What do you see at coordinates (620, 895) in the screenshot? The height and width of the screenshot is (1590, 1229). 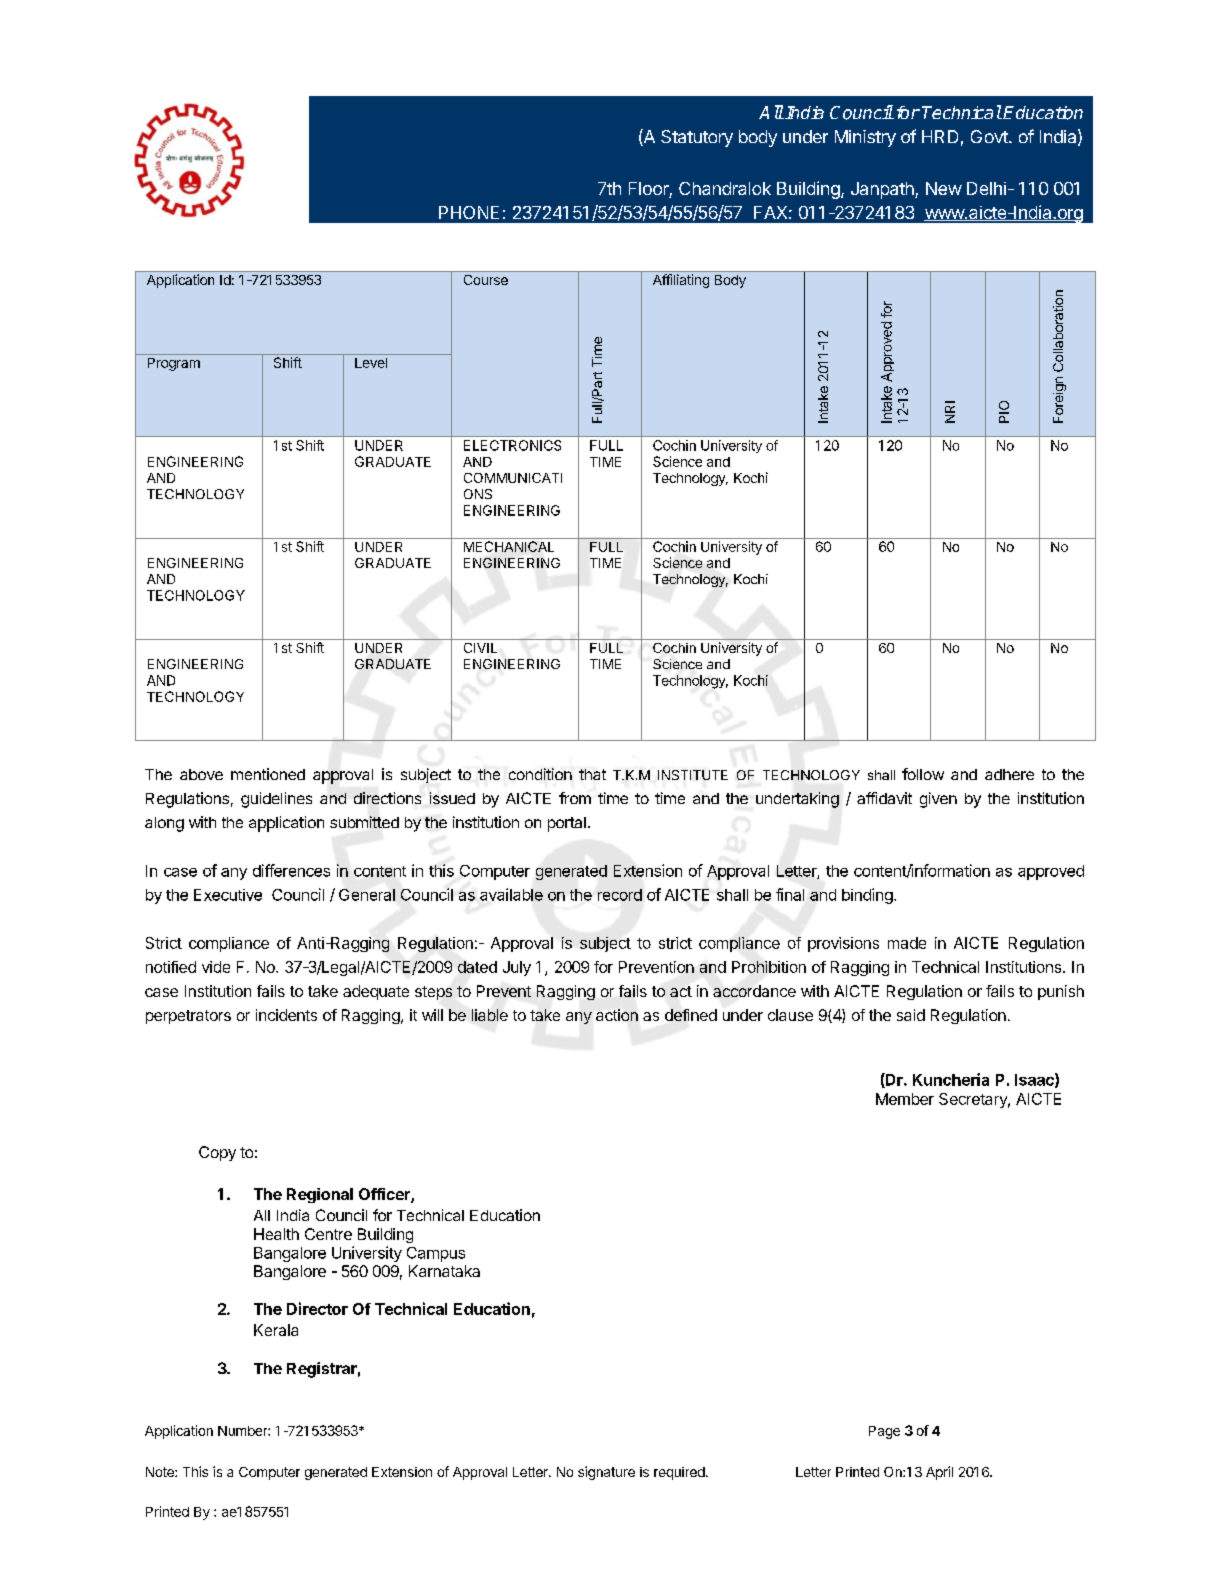 I see `record` at bounding box center [620, 895].
